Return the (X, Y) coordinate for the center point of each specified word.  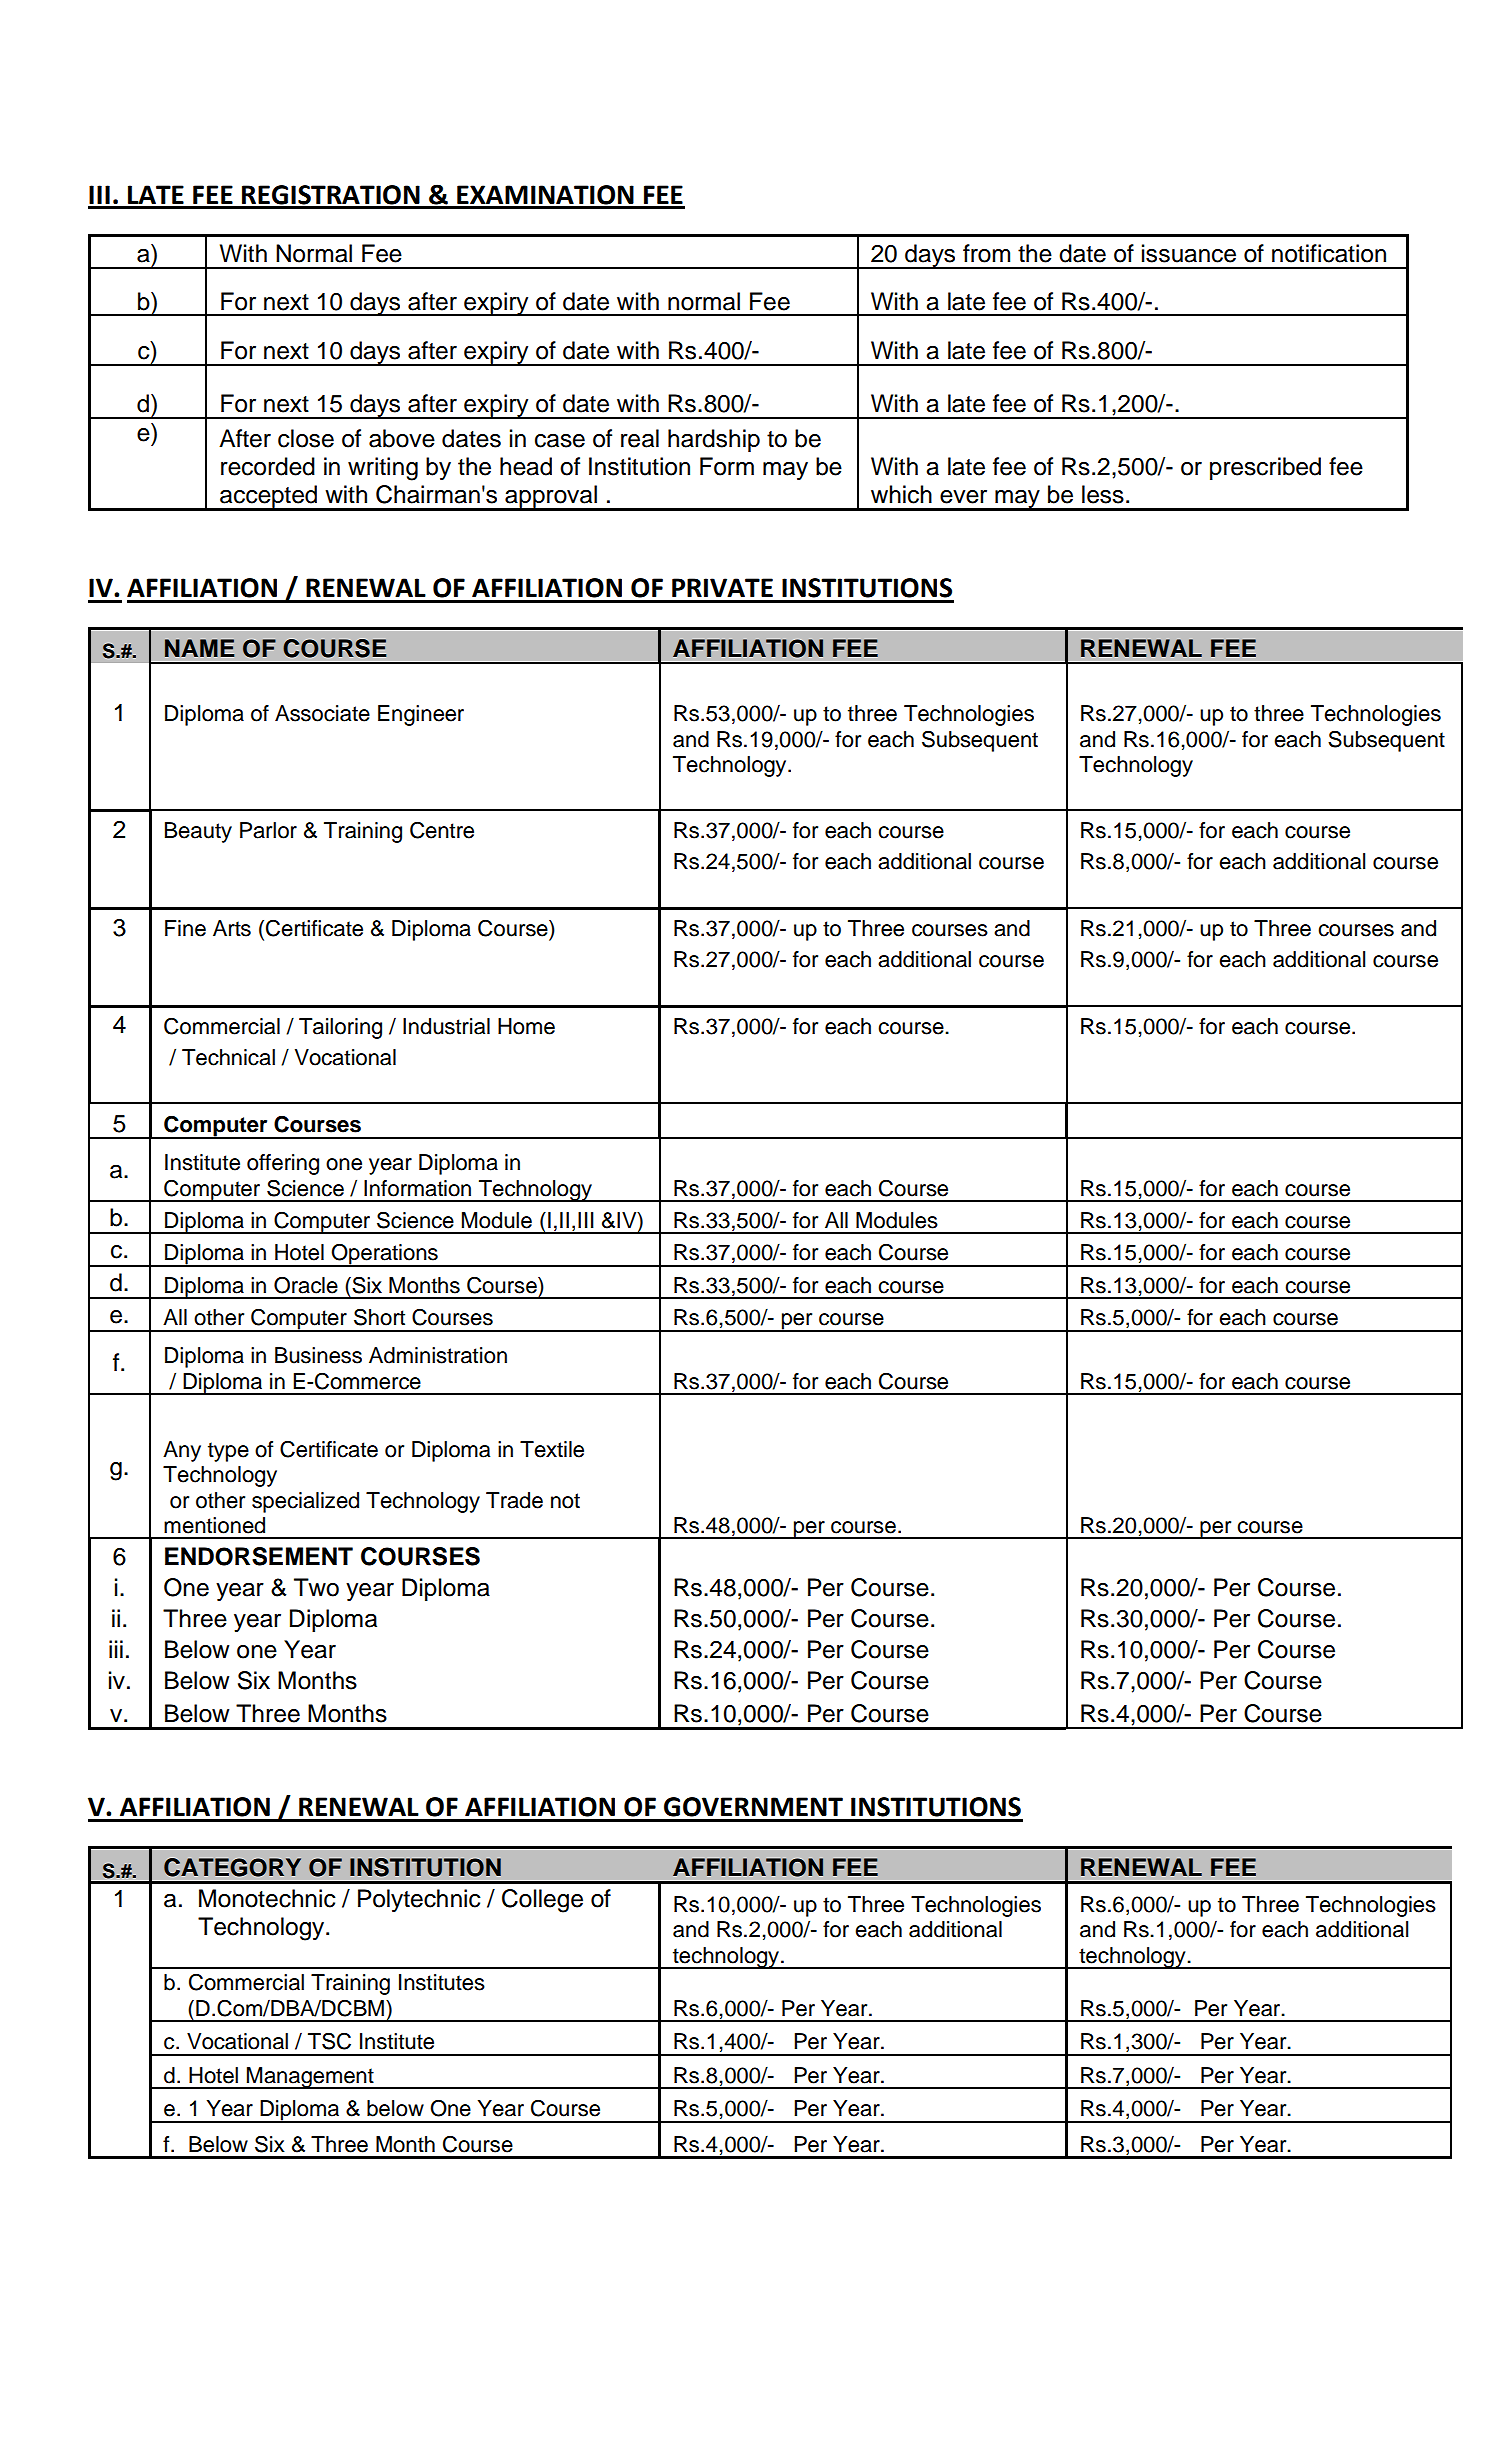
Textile (552, 1449)
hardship (714, 440)
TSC (329, 2041)
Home (526, 1026)
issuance (1189, 253)
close (306, 438)
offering (283, 1164)
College (542, 1901)
